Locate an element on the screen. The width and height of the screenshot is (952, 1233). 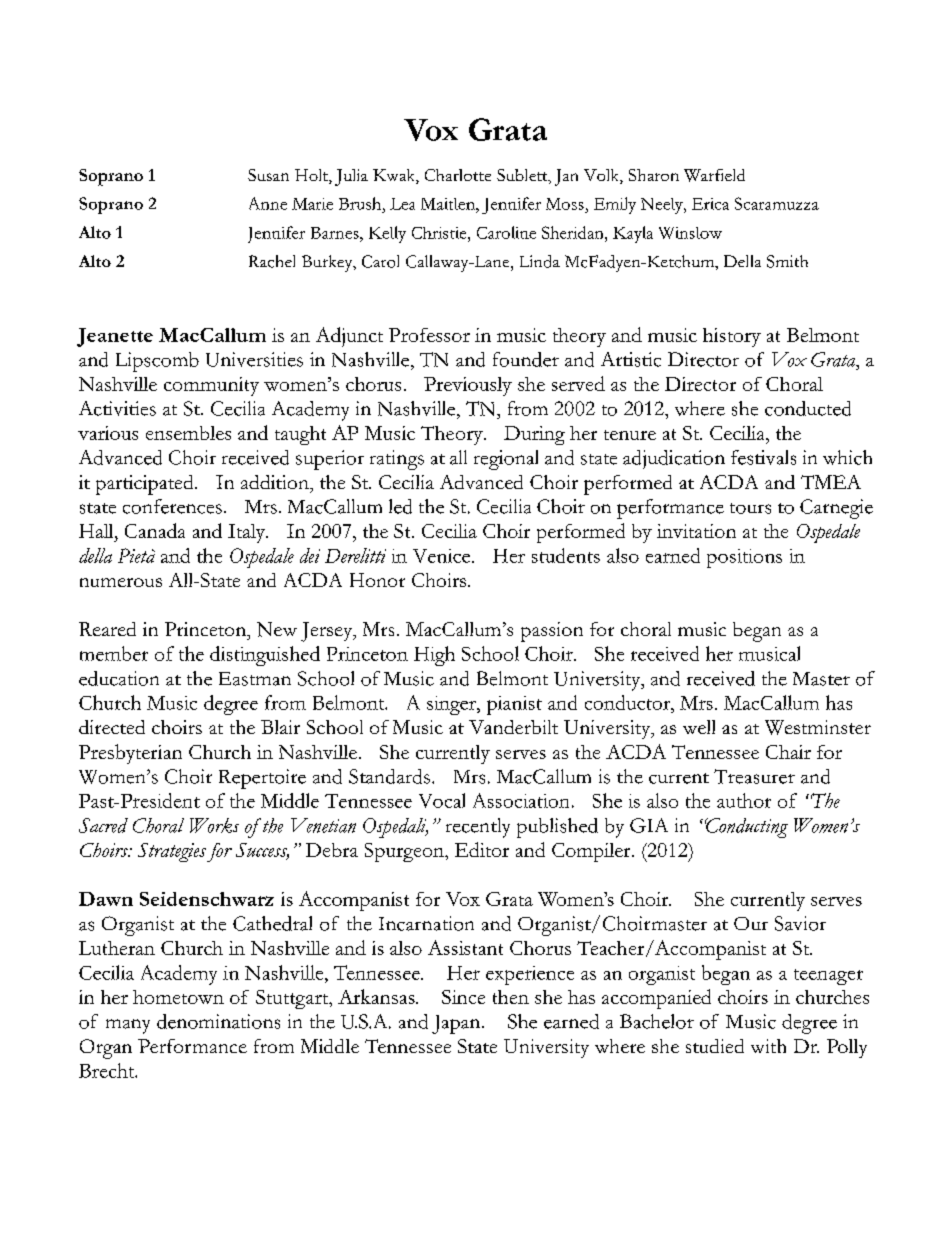
High is located at coordinates (434, 656).
